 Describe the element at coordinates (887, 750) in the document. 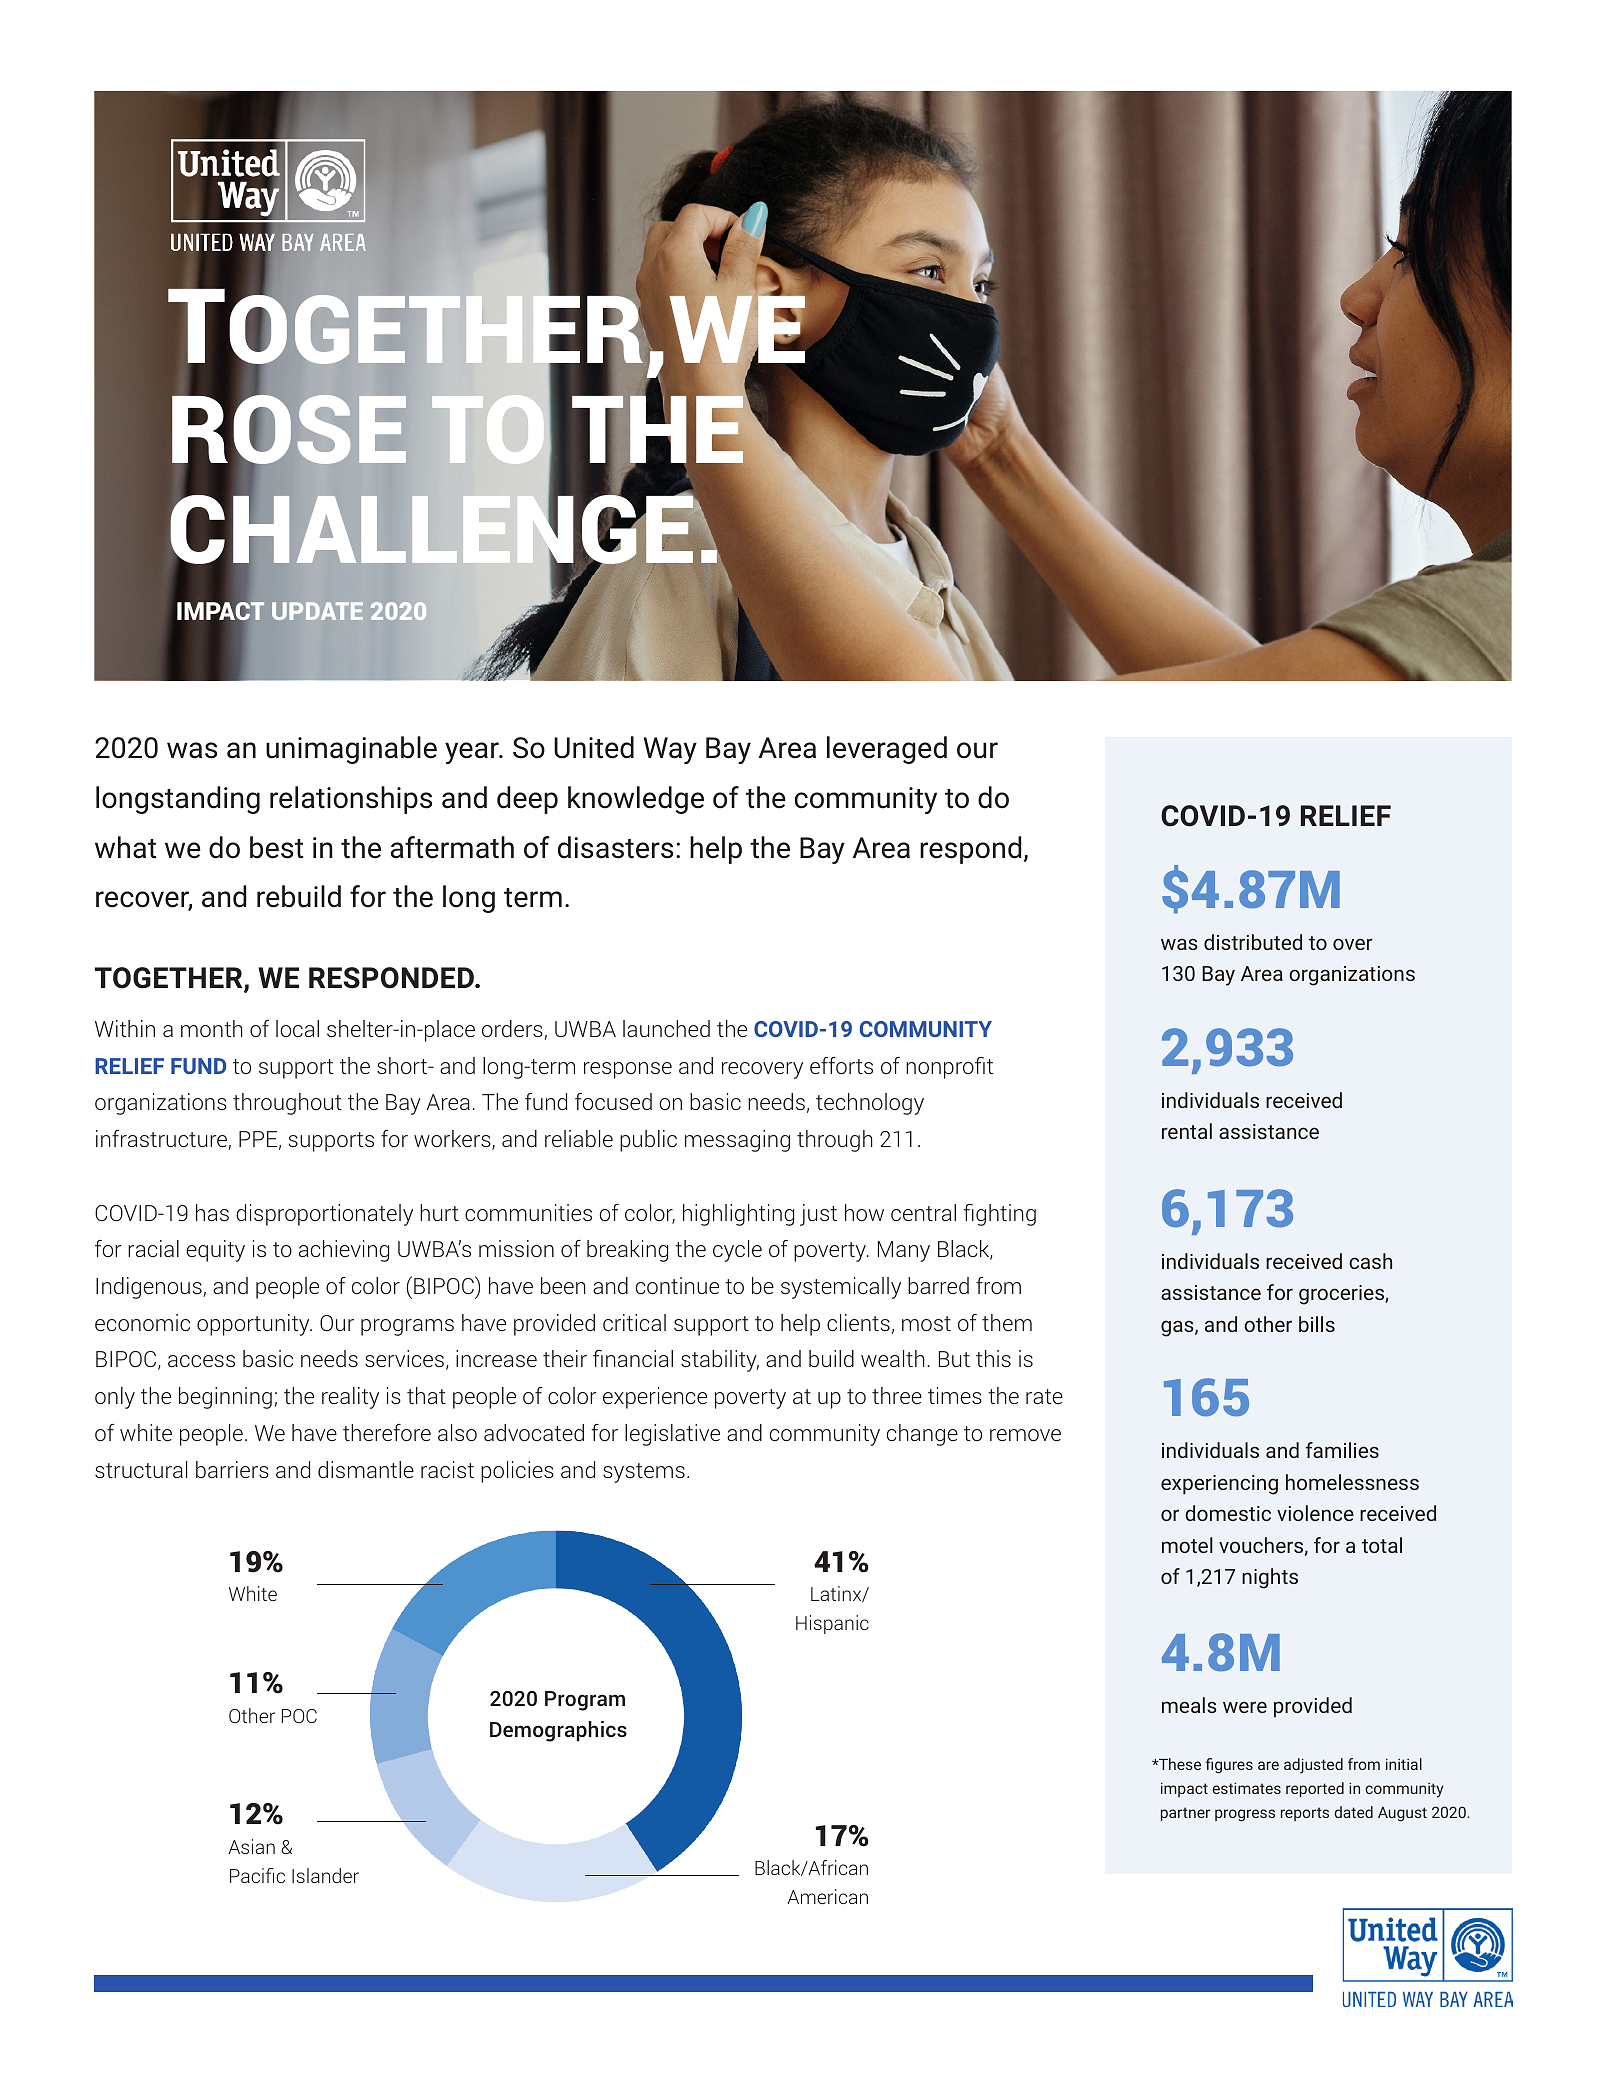

I see `leveraged` at that location.
